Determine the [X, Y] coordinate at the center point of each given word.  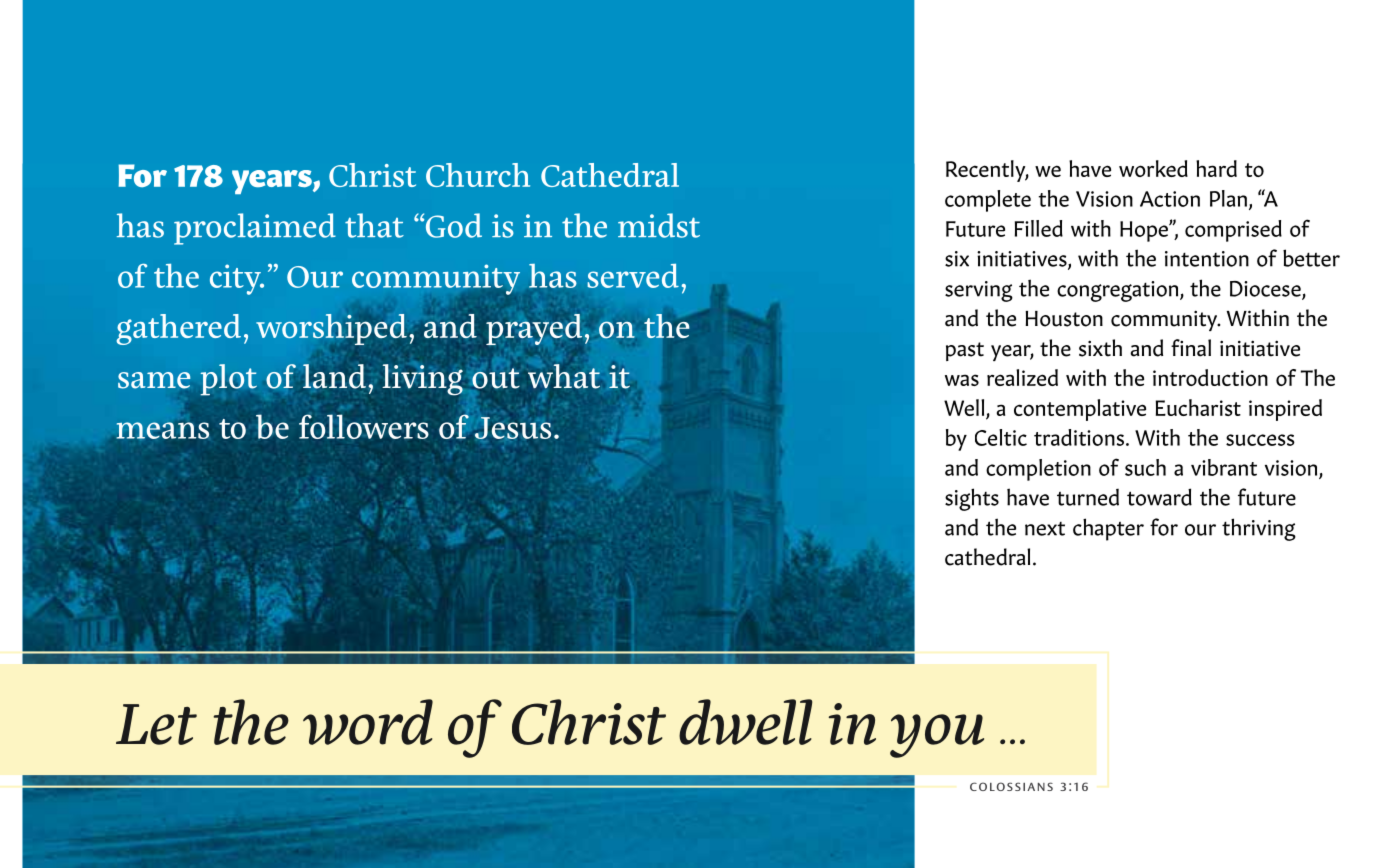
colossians [1011, 786]
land [334, 376]
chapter [1108, 529]
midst [659, 225]
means [162, 430]
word [368, 722]
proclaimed [255, 229]
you [937, 736]
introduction [1210, 377]
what [564, 376]
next [1045, 529]
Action [1170, 199]
